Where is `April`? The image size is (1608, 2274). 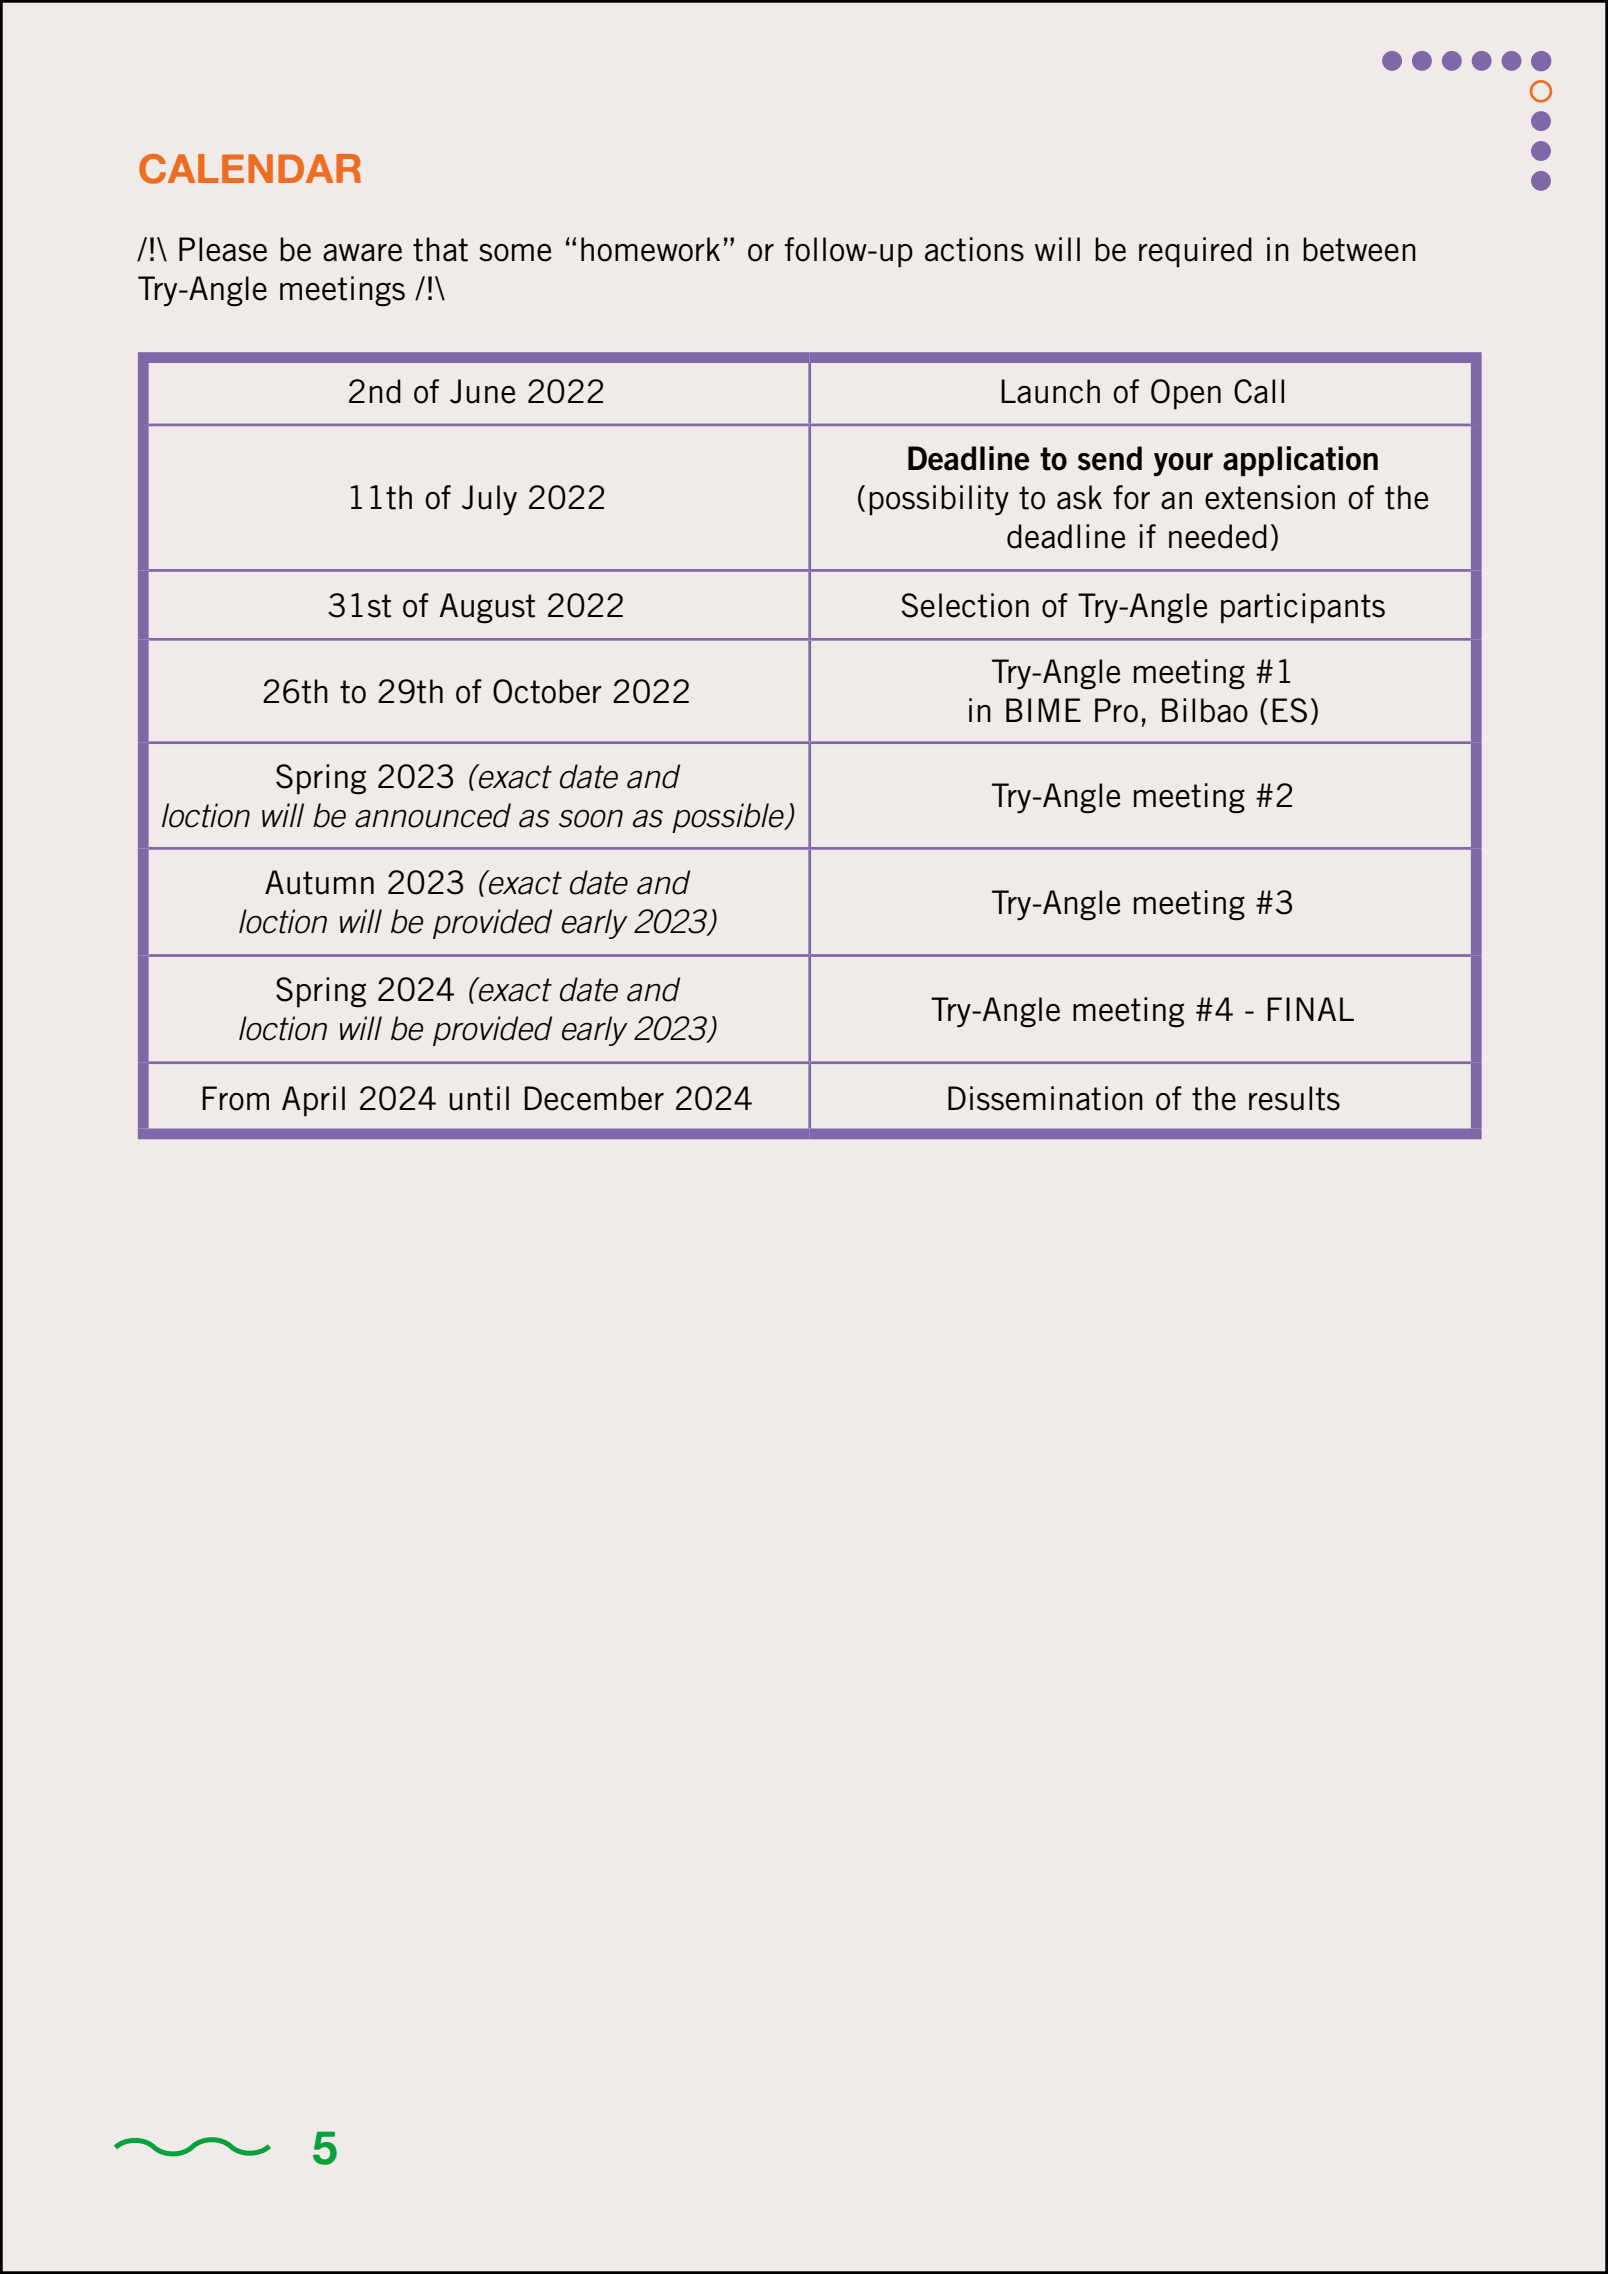
April is located at coordinates (313, 1101).
